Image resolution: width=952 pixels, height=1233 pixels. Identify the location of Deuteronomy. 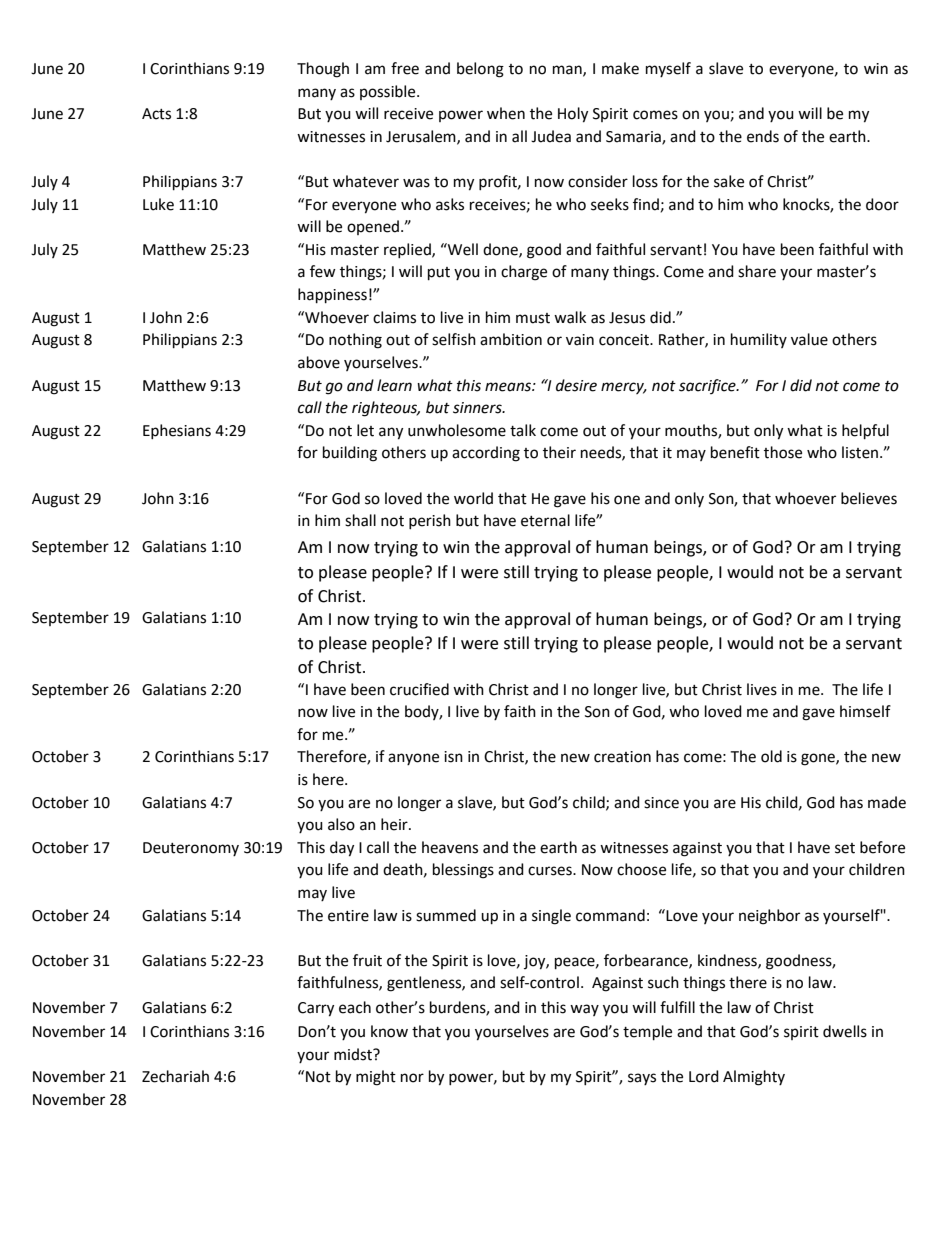
(191, 849).
